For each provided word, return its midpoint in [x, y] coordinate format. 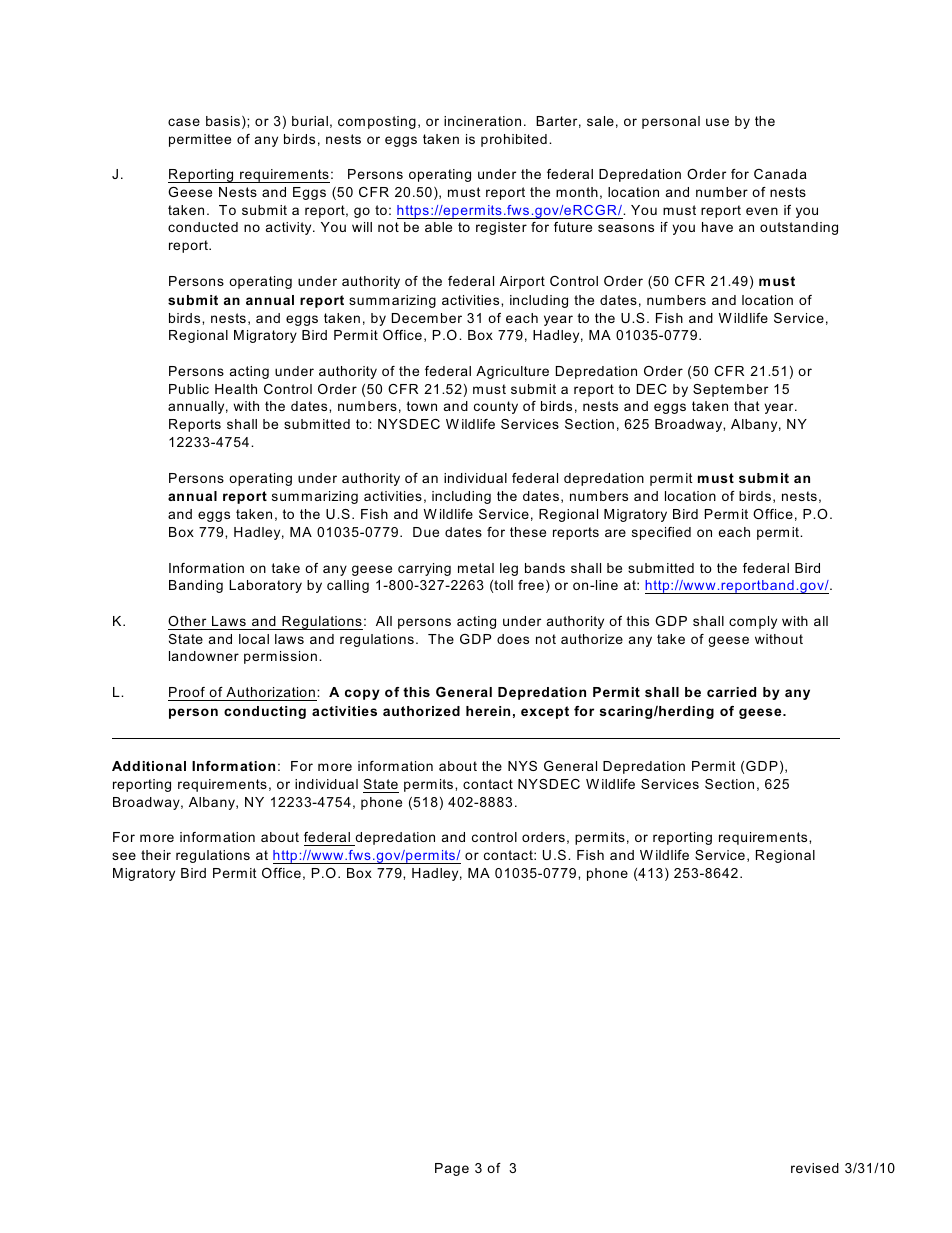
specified [661, 533]
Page [452, 1169]
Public [189, 389]
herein [488, 711]
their [156, 855]
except [545, 712]
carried [731, 692]
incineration [482, 121]
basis [223, 121]
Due [426, 532]
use [717, 122]
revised [815, 1168]
